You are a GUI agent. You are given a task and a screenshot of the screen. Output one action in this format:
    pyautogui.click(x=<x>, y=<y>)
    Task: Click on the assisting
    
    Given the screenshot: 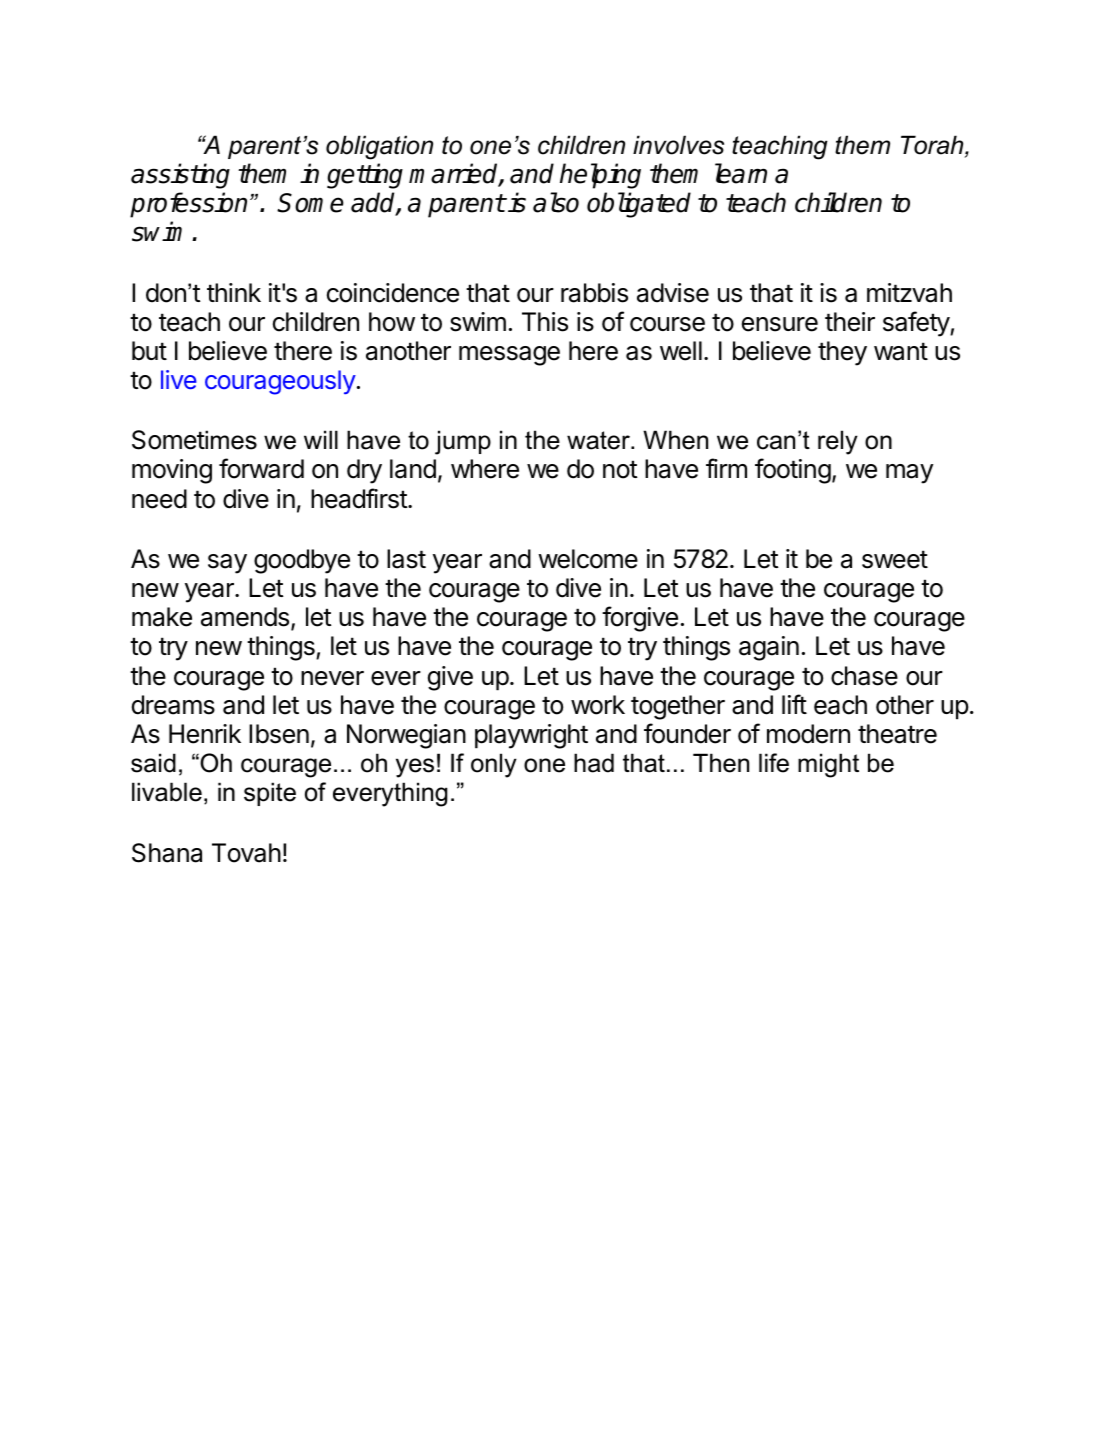 What is the action you would take?
    pyautogui.click(x=180, y=176)
